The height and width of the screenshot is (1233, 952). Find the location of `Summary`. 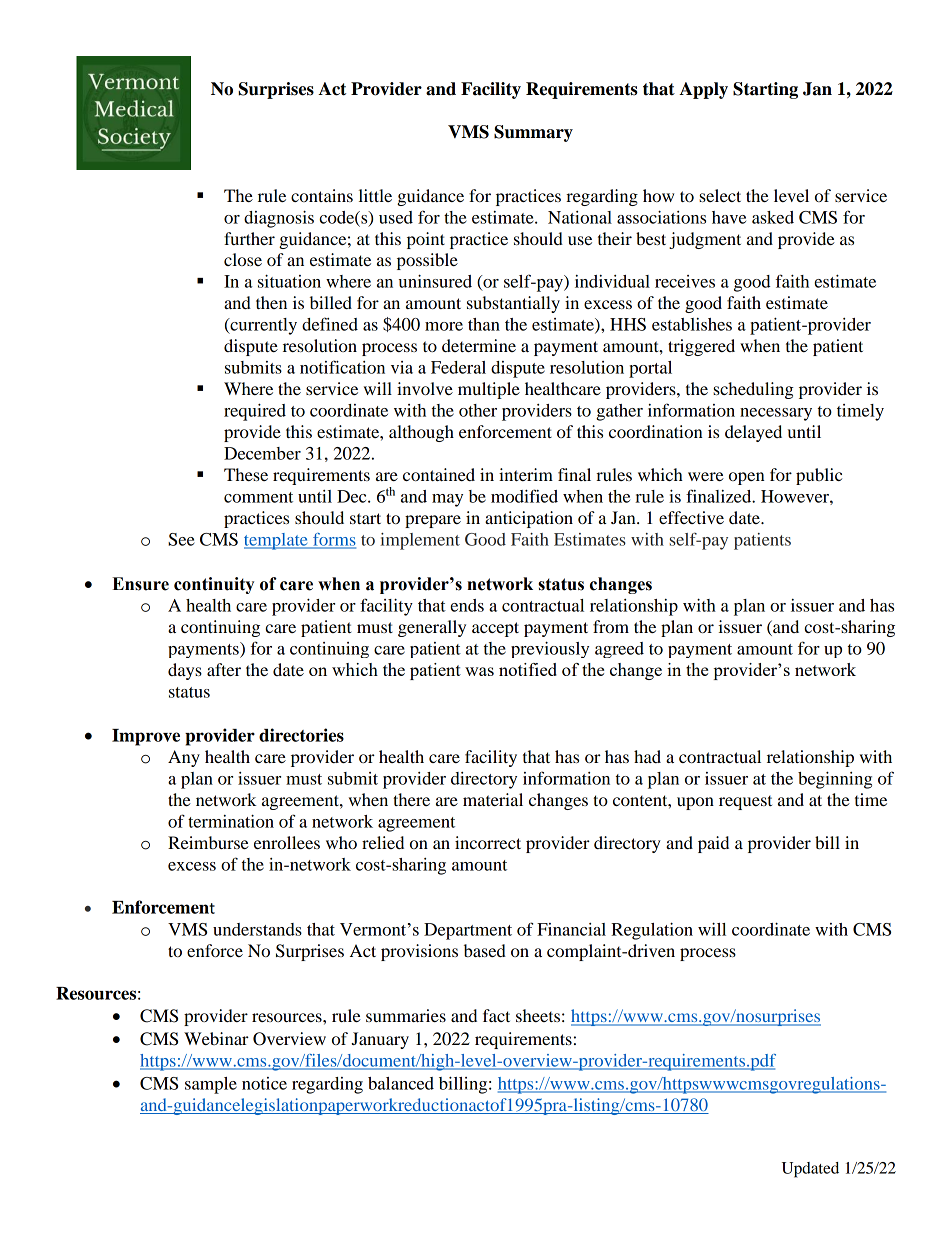

Summary is located at coordinates (533, 133).
